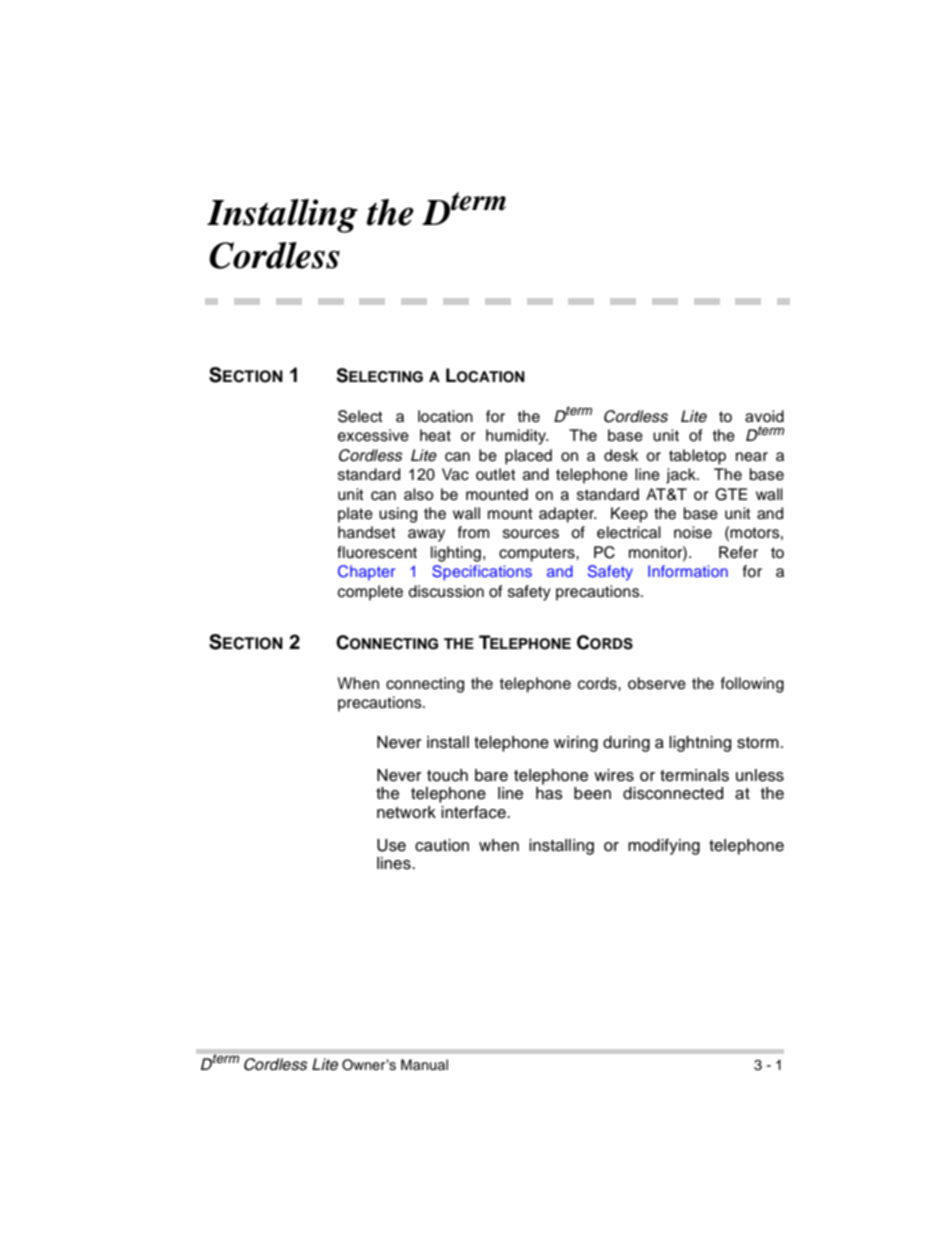 This image has width=952, height=1233. Describe the element at coordinates (697, 457) in the image. I see `tabletop` at that location.
